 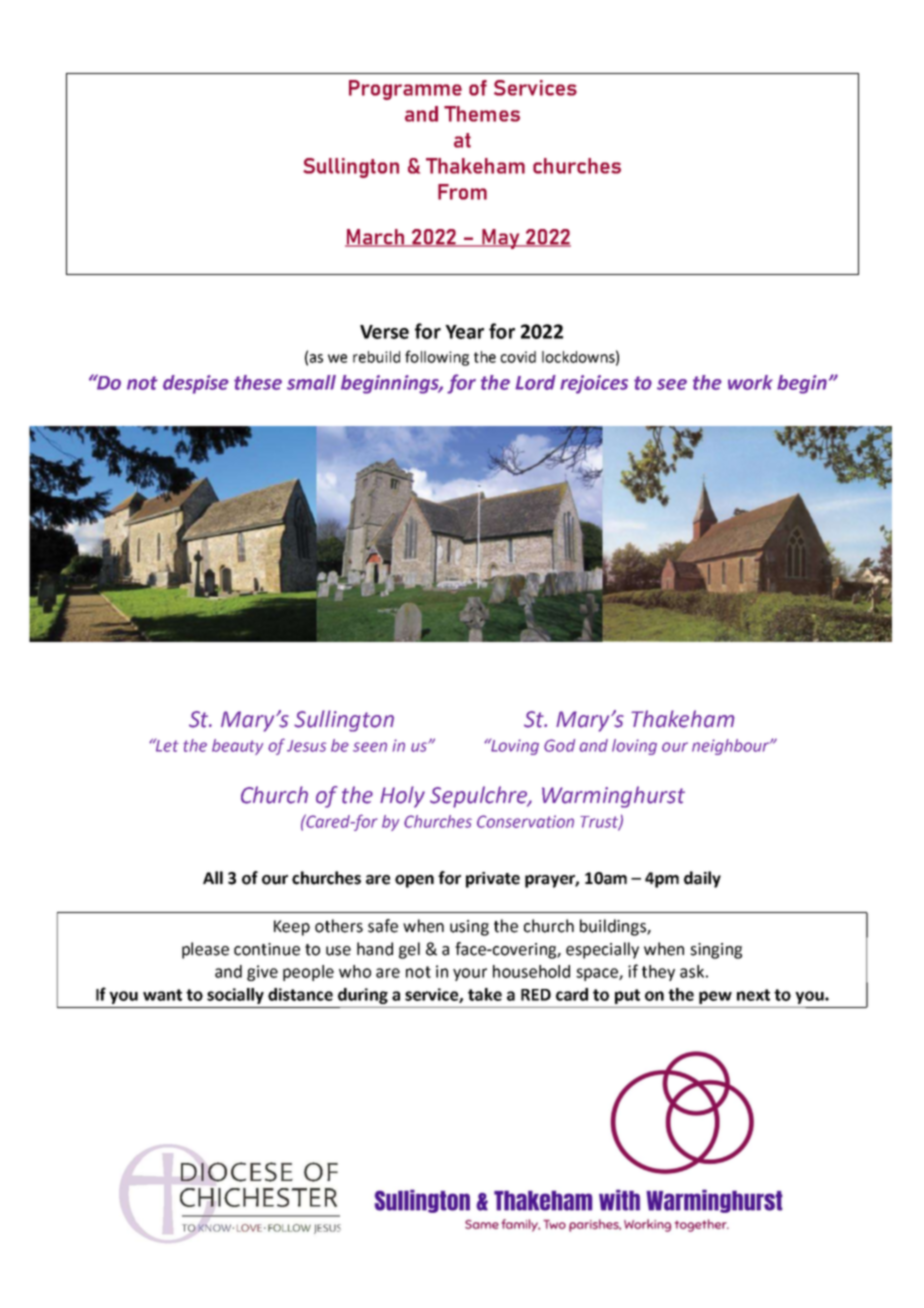 I want to click on seen, so click(x=370, y=747).
